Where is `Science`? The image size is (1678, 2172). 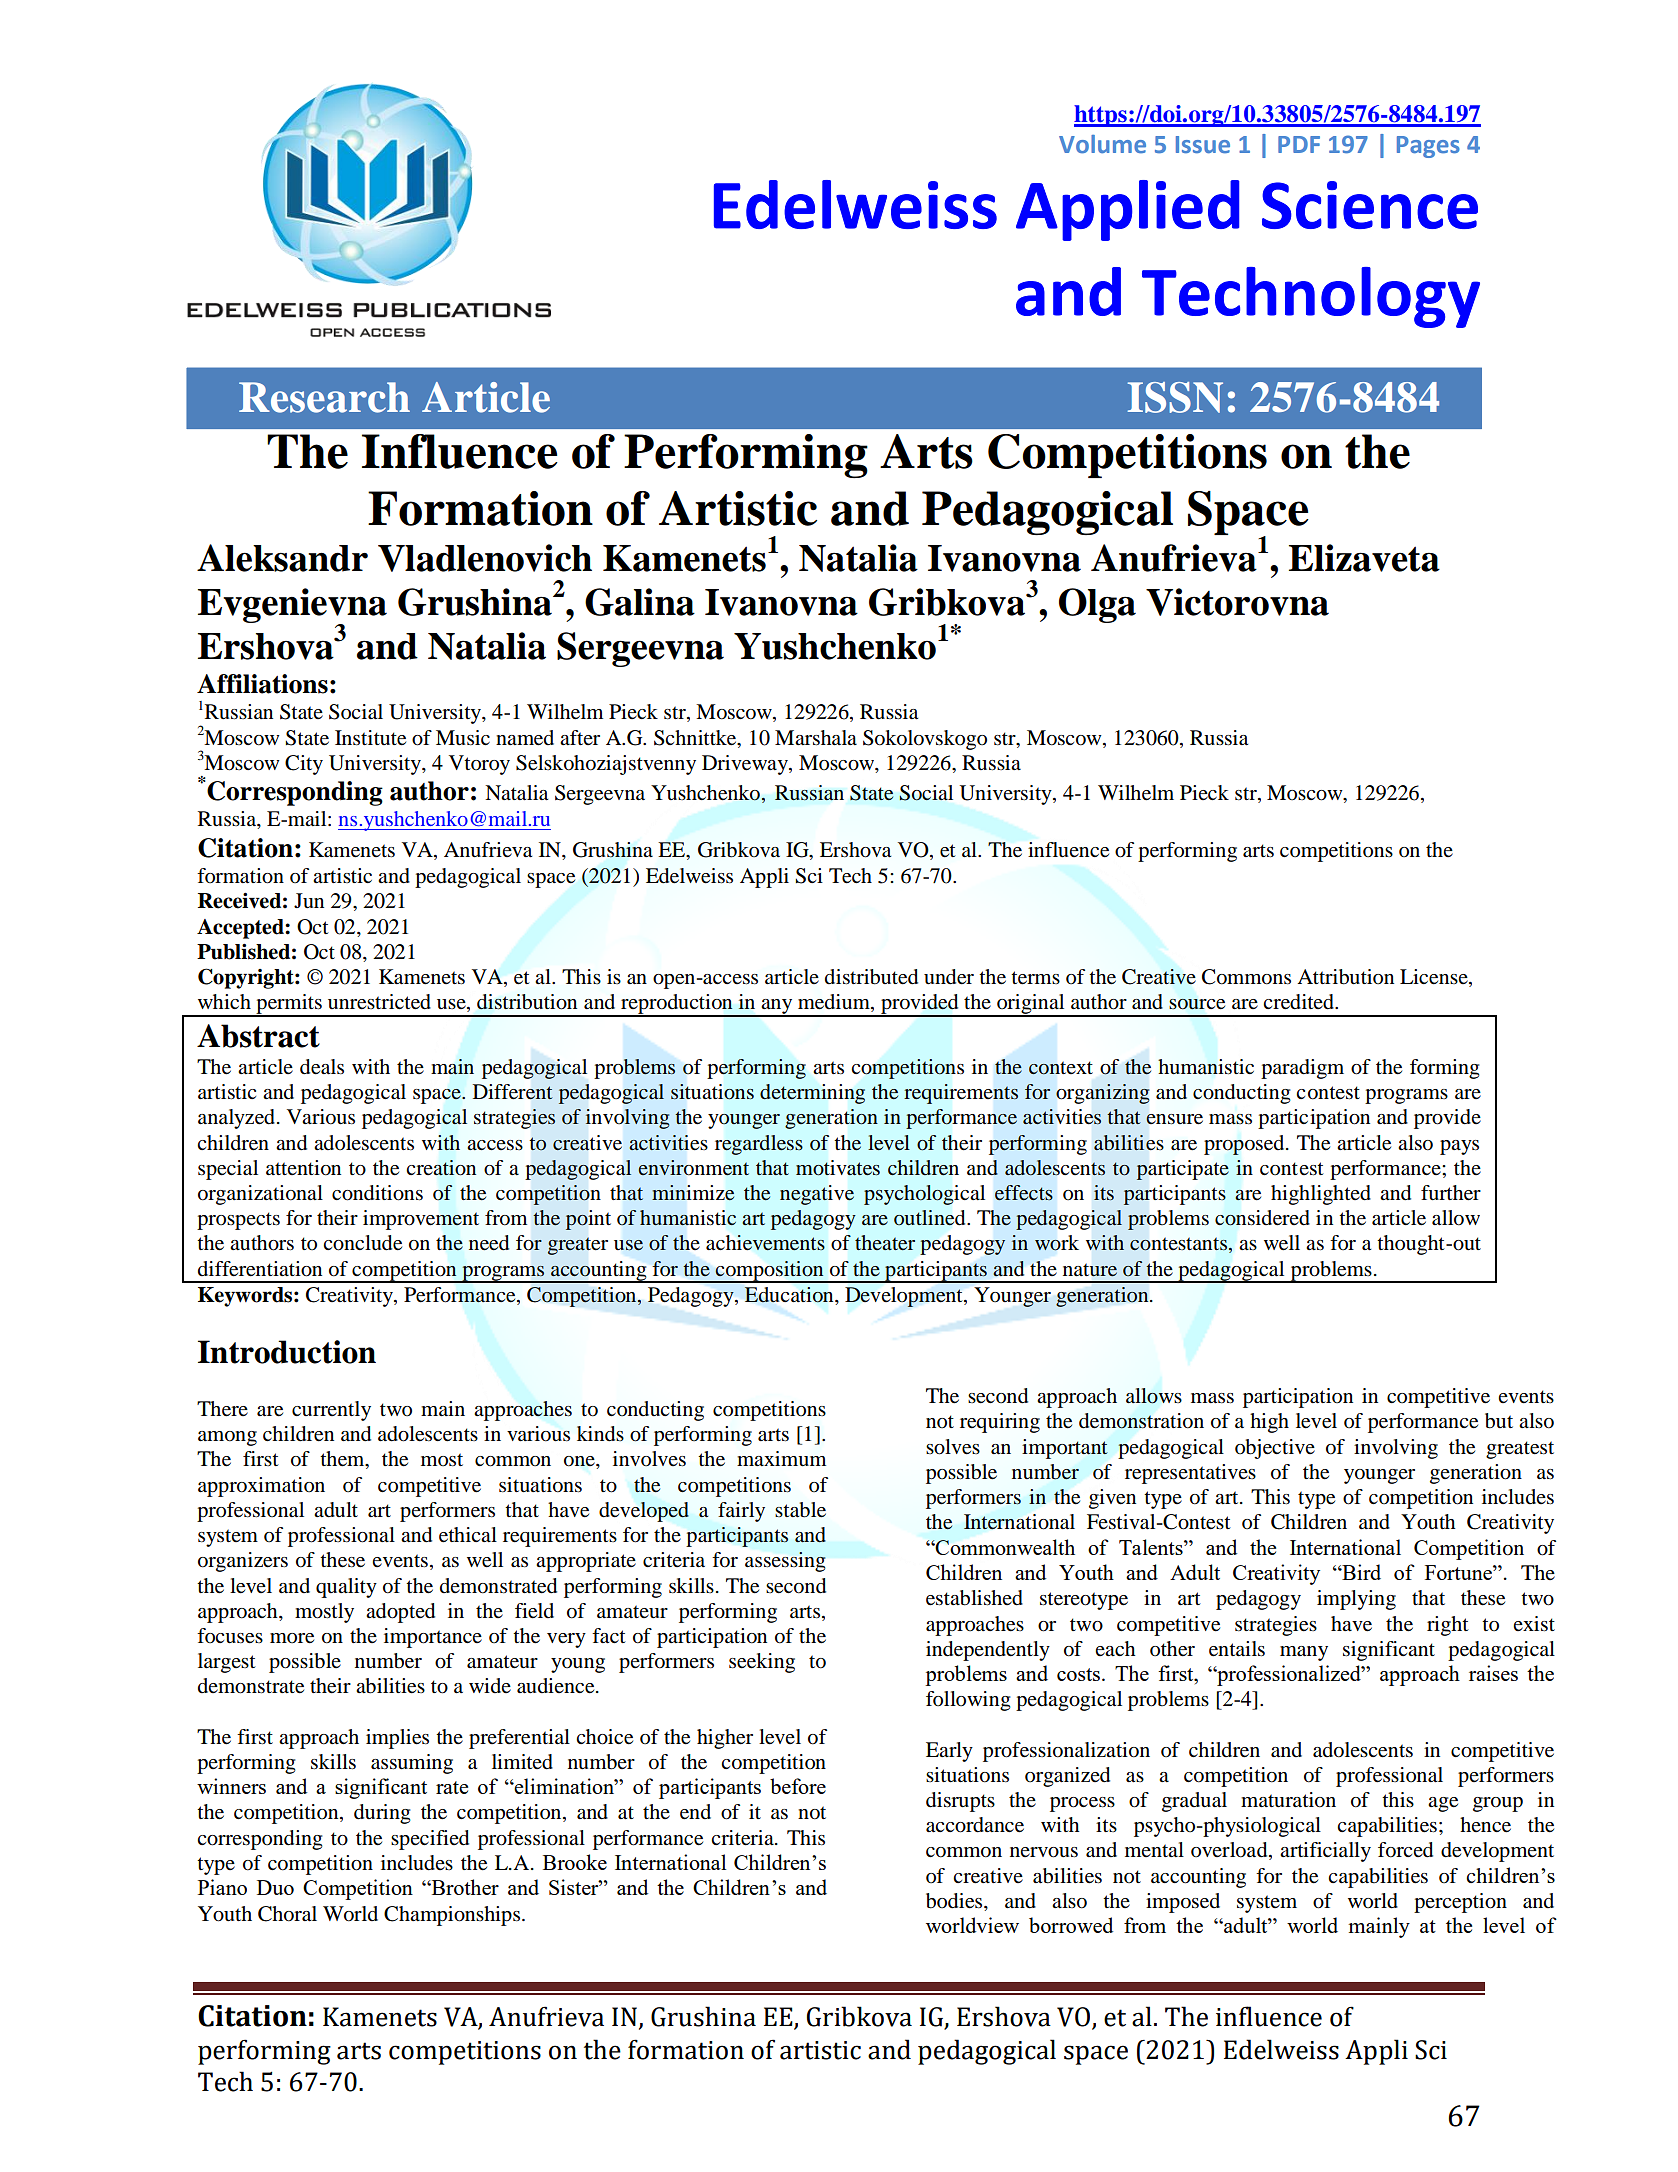 Science is located at coordinates (1370, 205).
